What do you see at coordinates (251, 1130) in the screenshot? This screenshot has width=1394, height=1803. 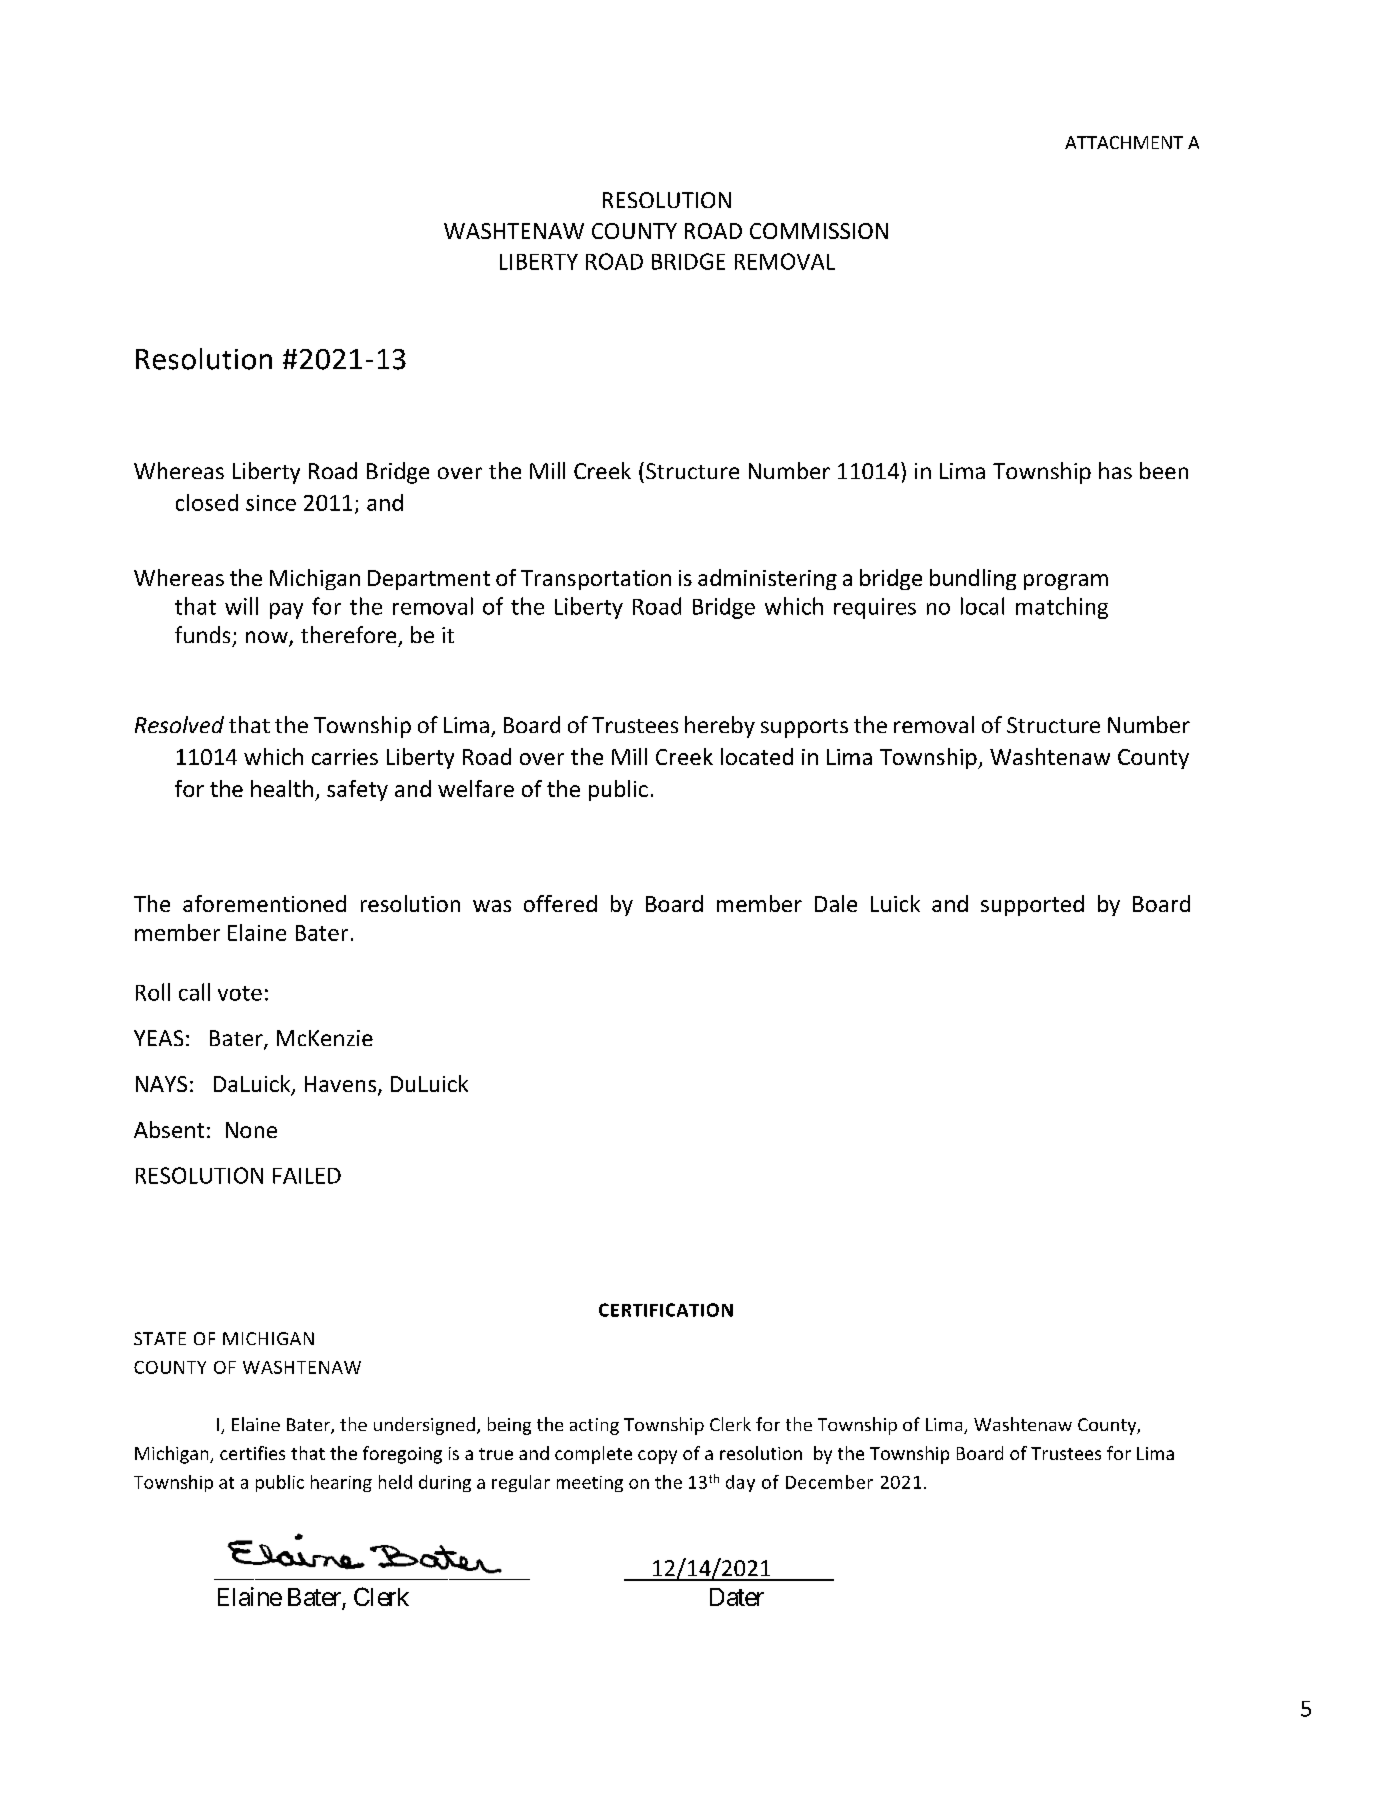 I see `None` at bounding box center [251, 1130].
